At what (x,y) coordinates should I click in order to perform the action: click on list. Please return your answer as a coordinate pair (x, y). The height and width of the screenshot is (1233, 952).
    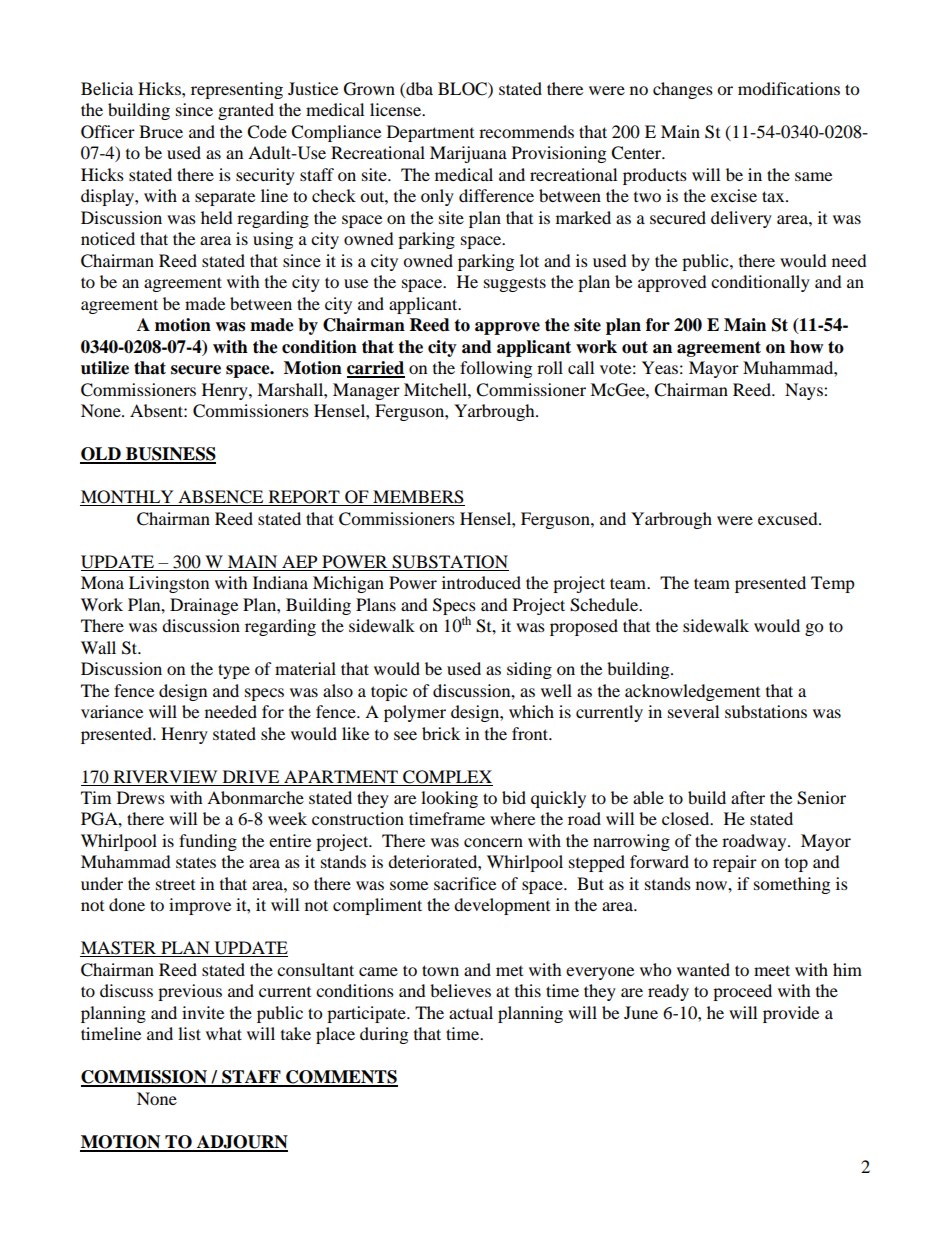
    Looking at the image, I should click on (189, 1033).
